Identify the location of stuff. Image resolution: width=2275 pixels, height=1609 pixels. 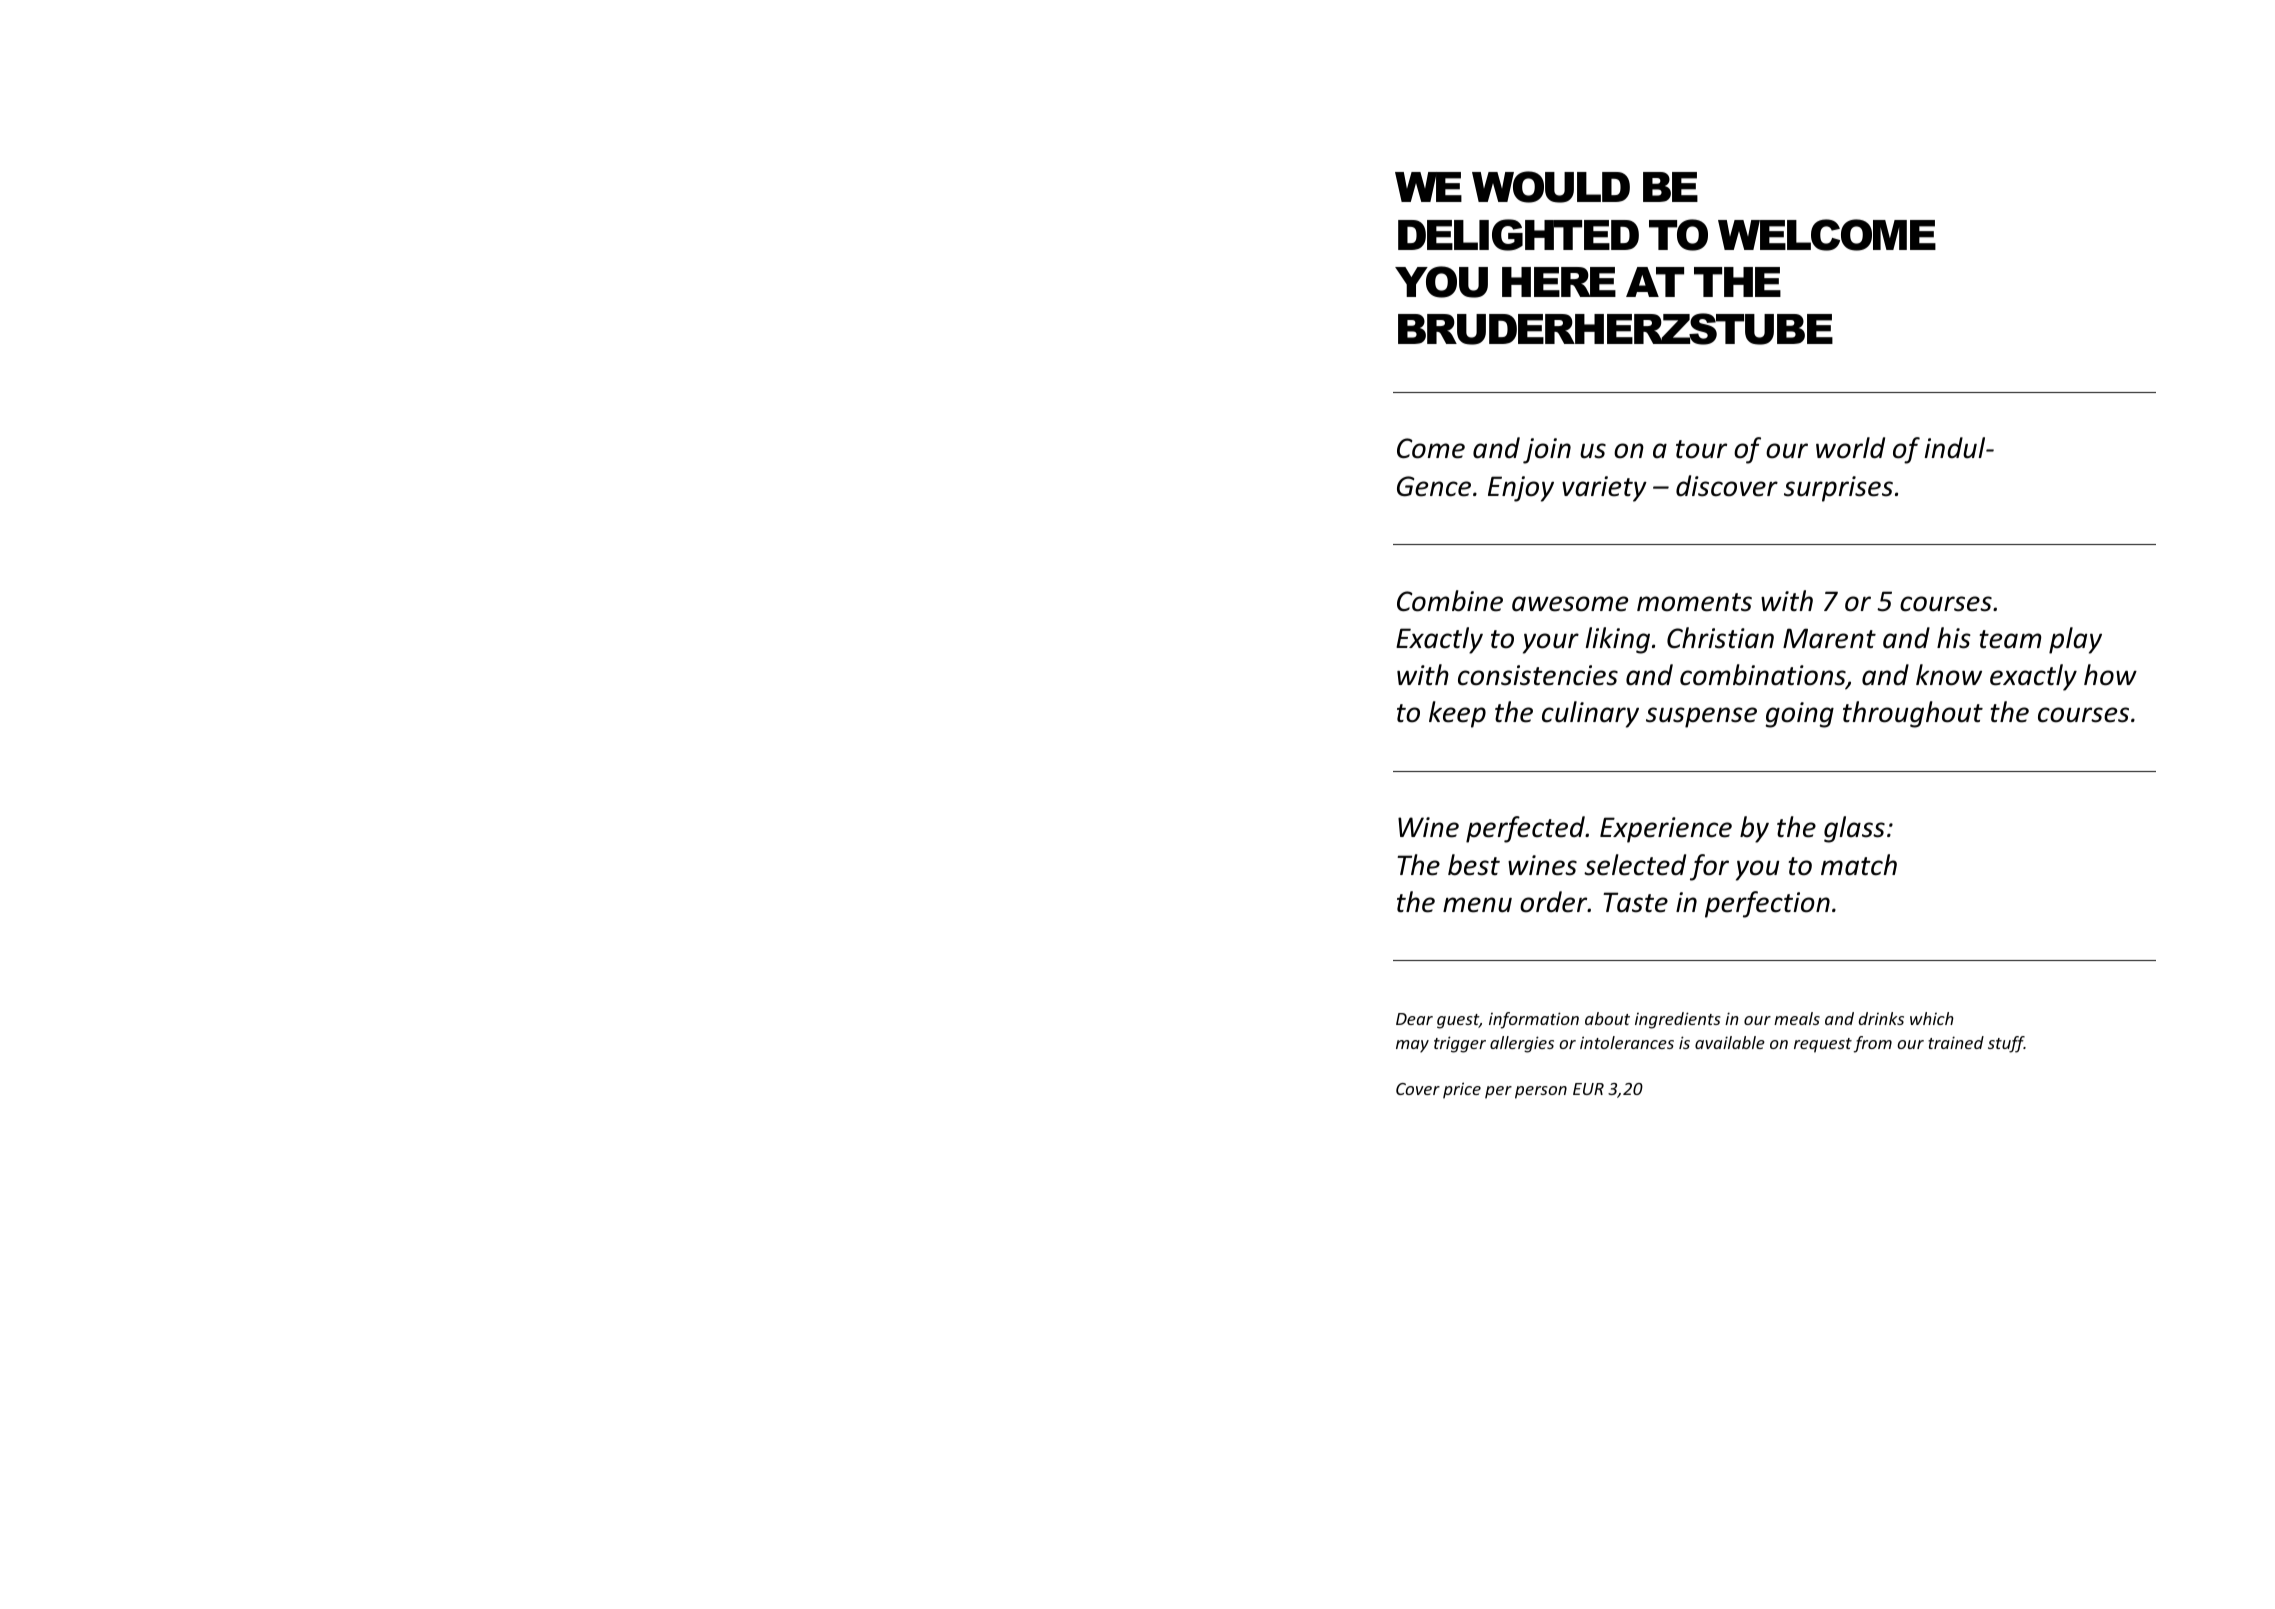
(2007, 1044).
